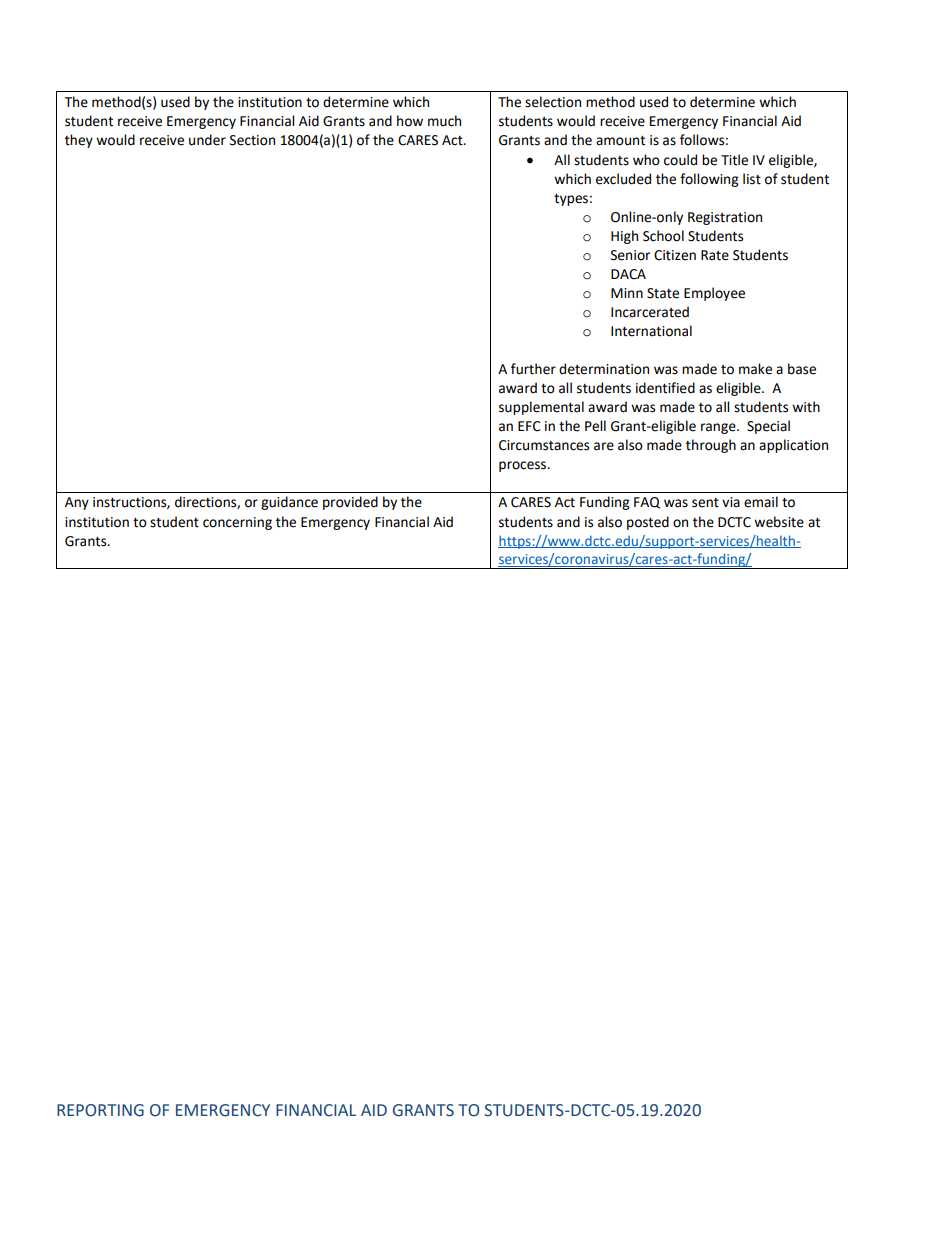 This page has width=952, height=1233. Describe the element at coordinates (779, 522) in the page. I see `website` at that location.
